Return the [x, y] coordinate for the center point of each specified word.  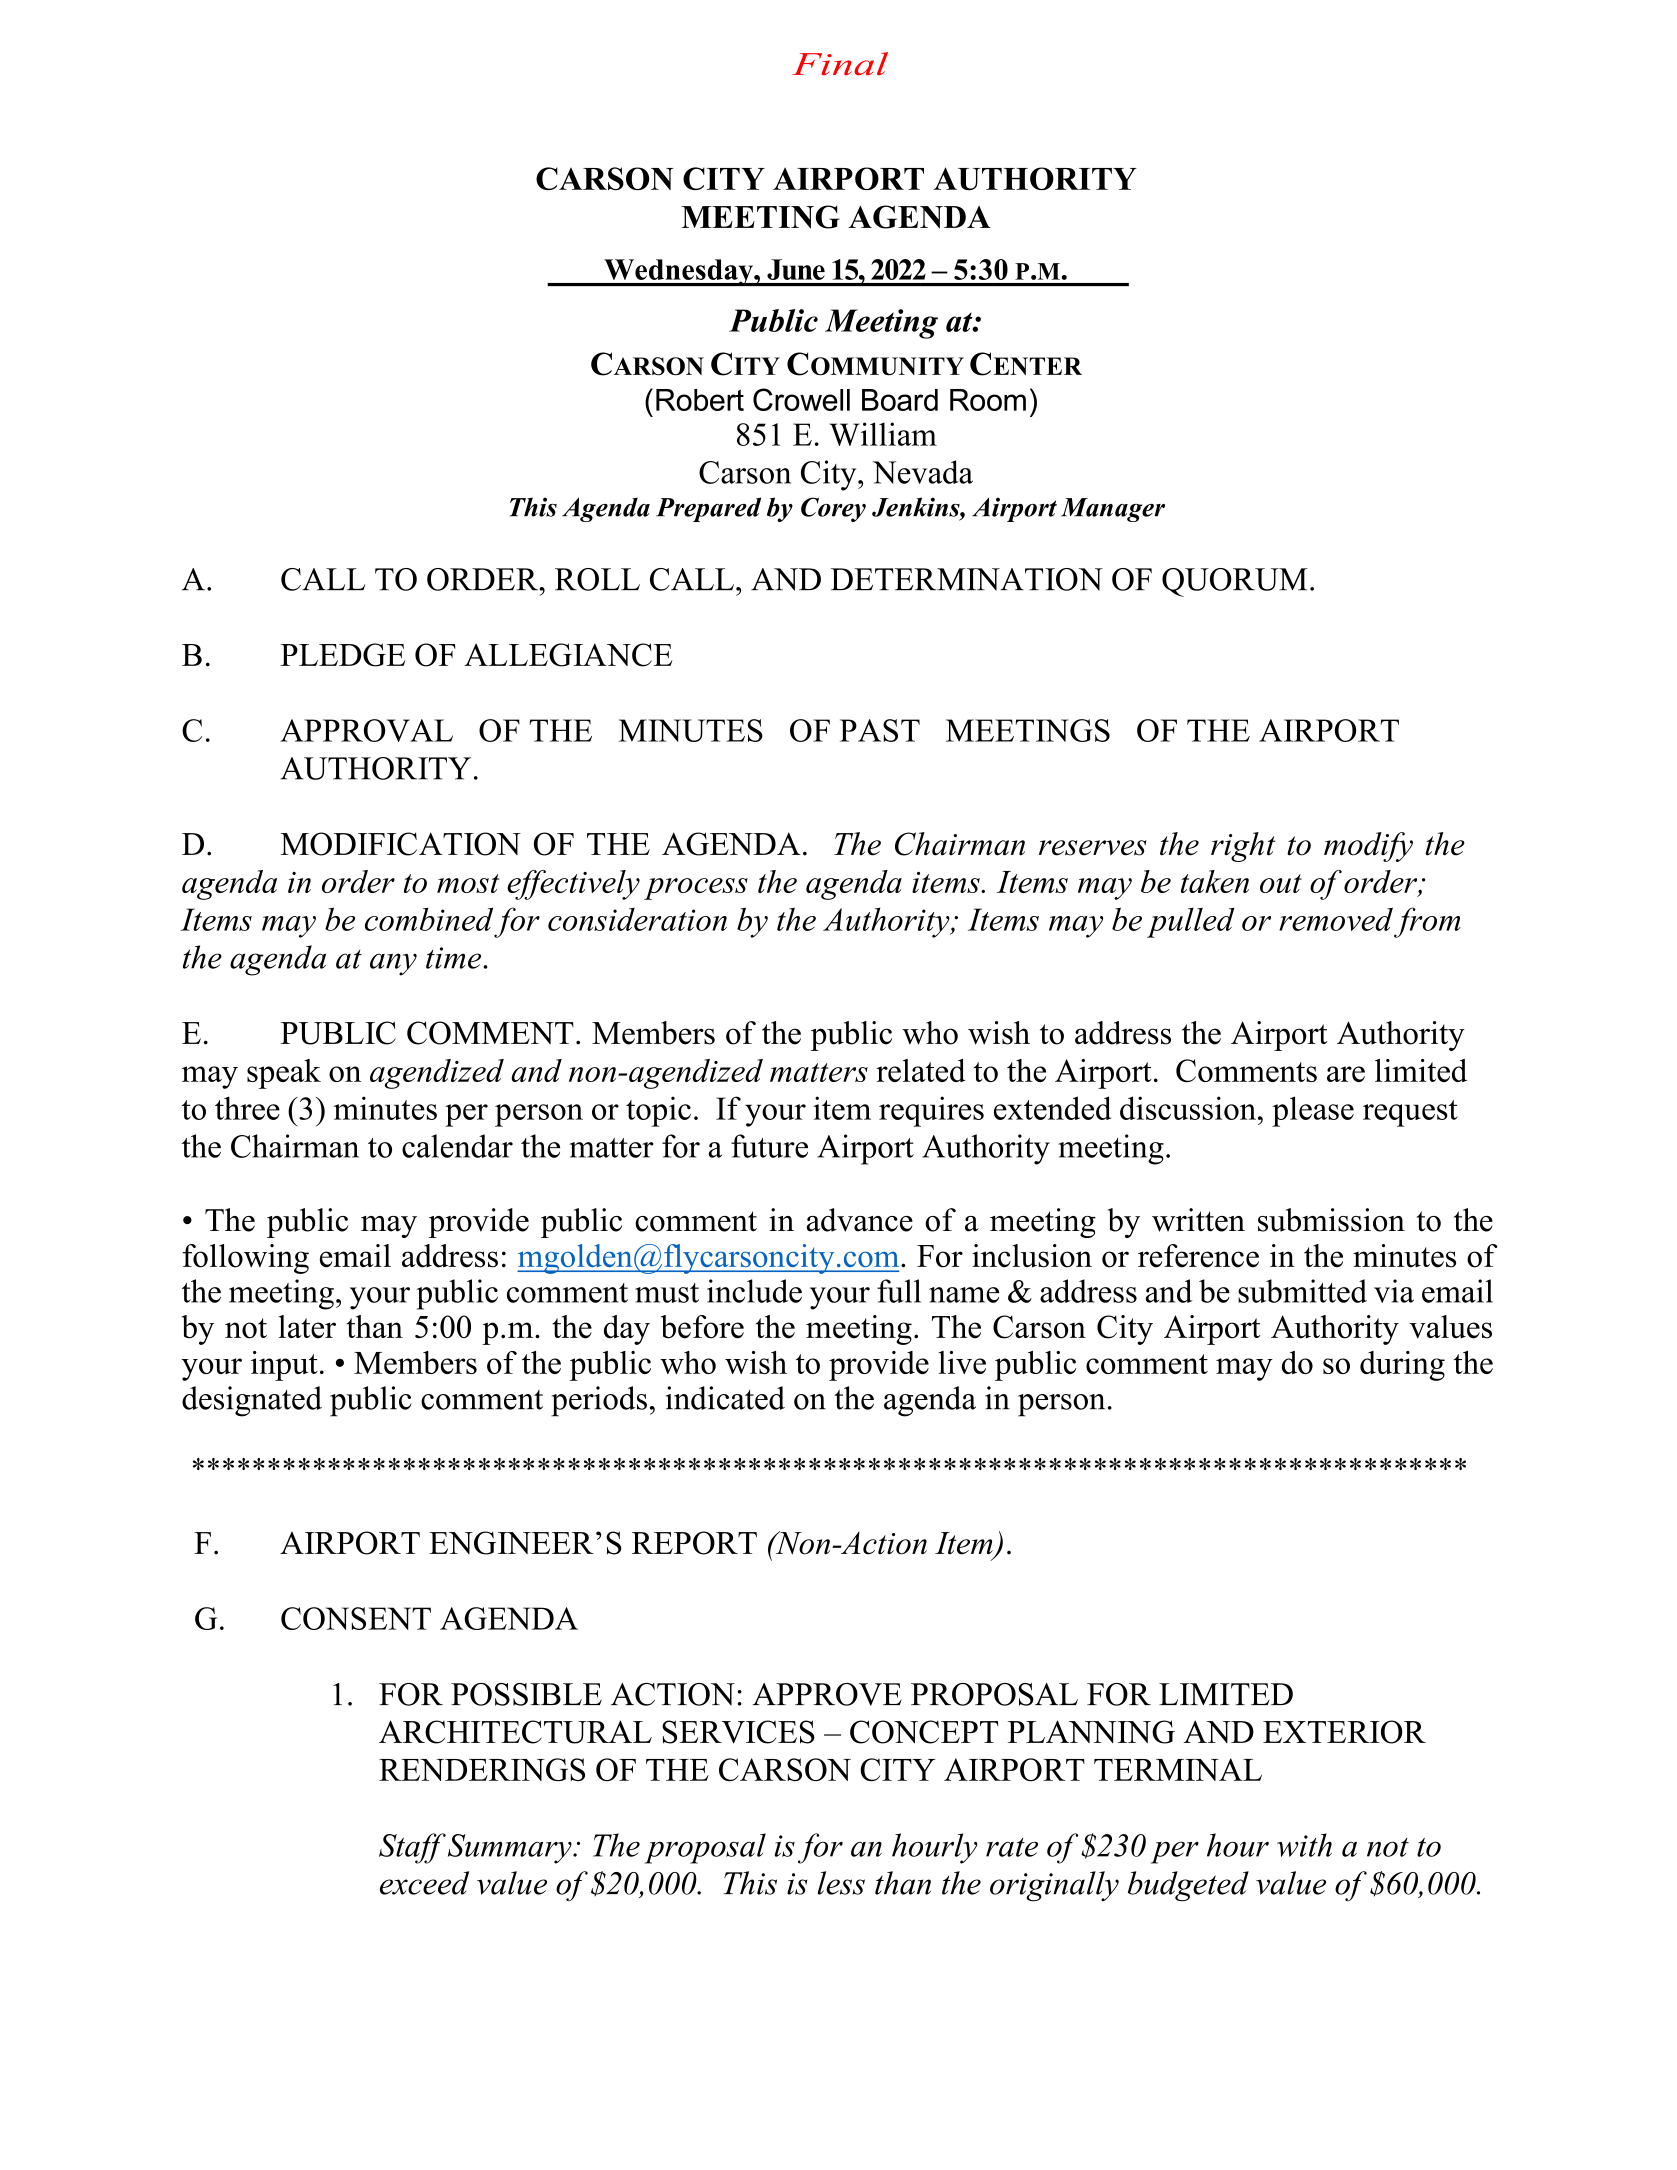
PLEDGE [343, 655]
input [284, 1366]
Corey [833, 509]
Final [840, 64]
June [796, 269]
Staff [412, 1848]
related [921, 1070]
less [841, 1883]
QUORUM [1235, 582]
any [393, 964]
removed [1336, 919]
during [1402, 1366]
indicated [725, 1398]
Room [988, 400]
